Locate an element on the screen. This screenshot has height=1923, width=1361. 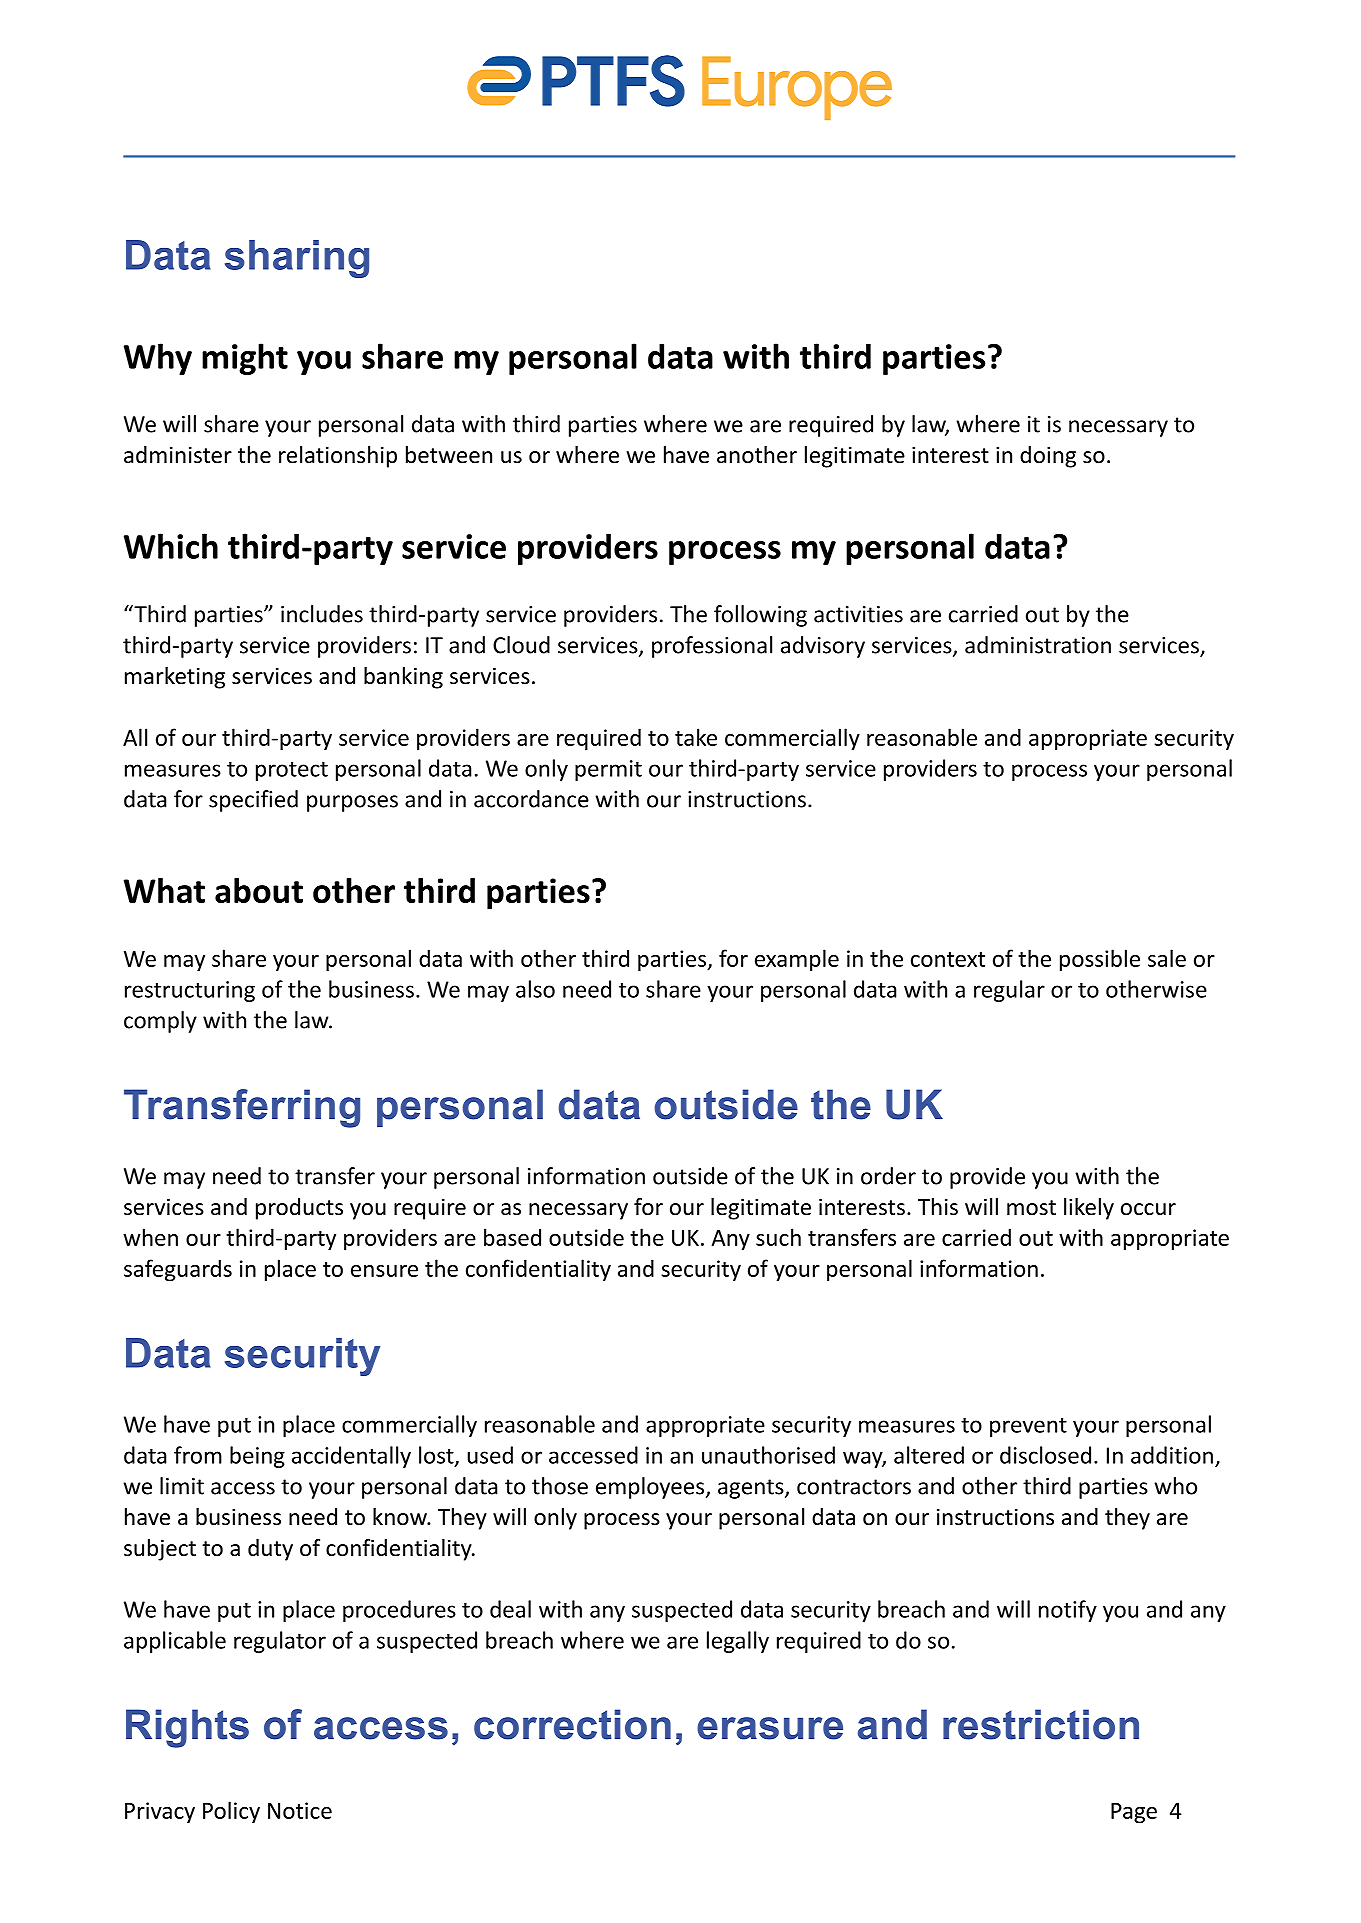
safeguards is located at coordinates (178, 1270).
